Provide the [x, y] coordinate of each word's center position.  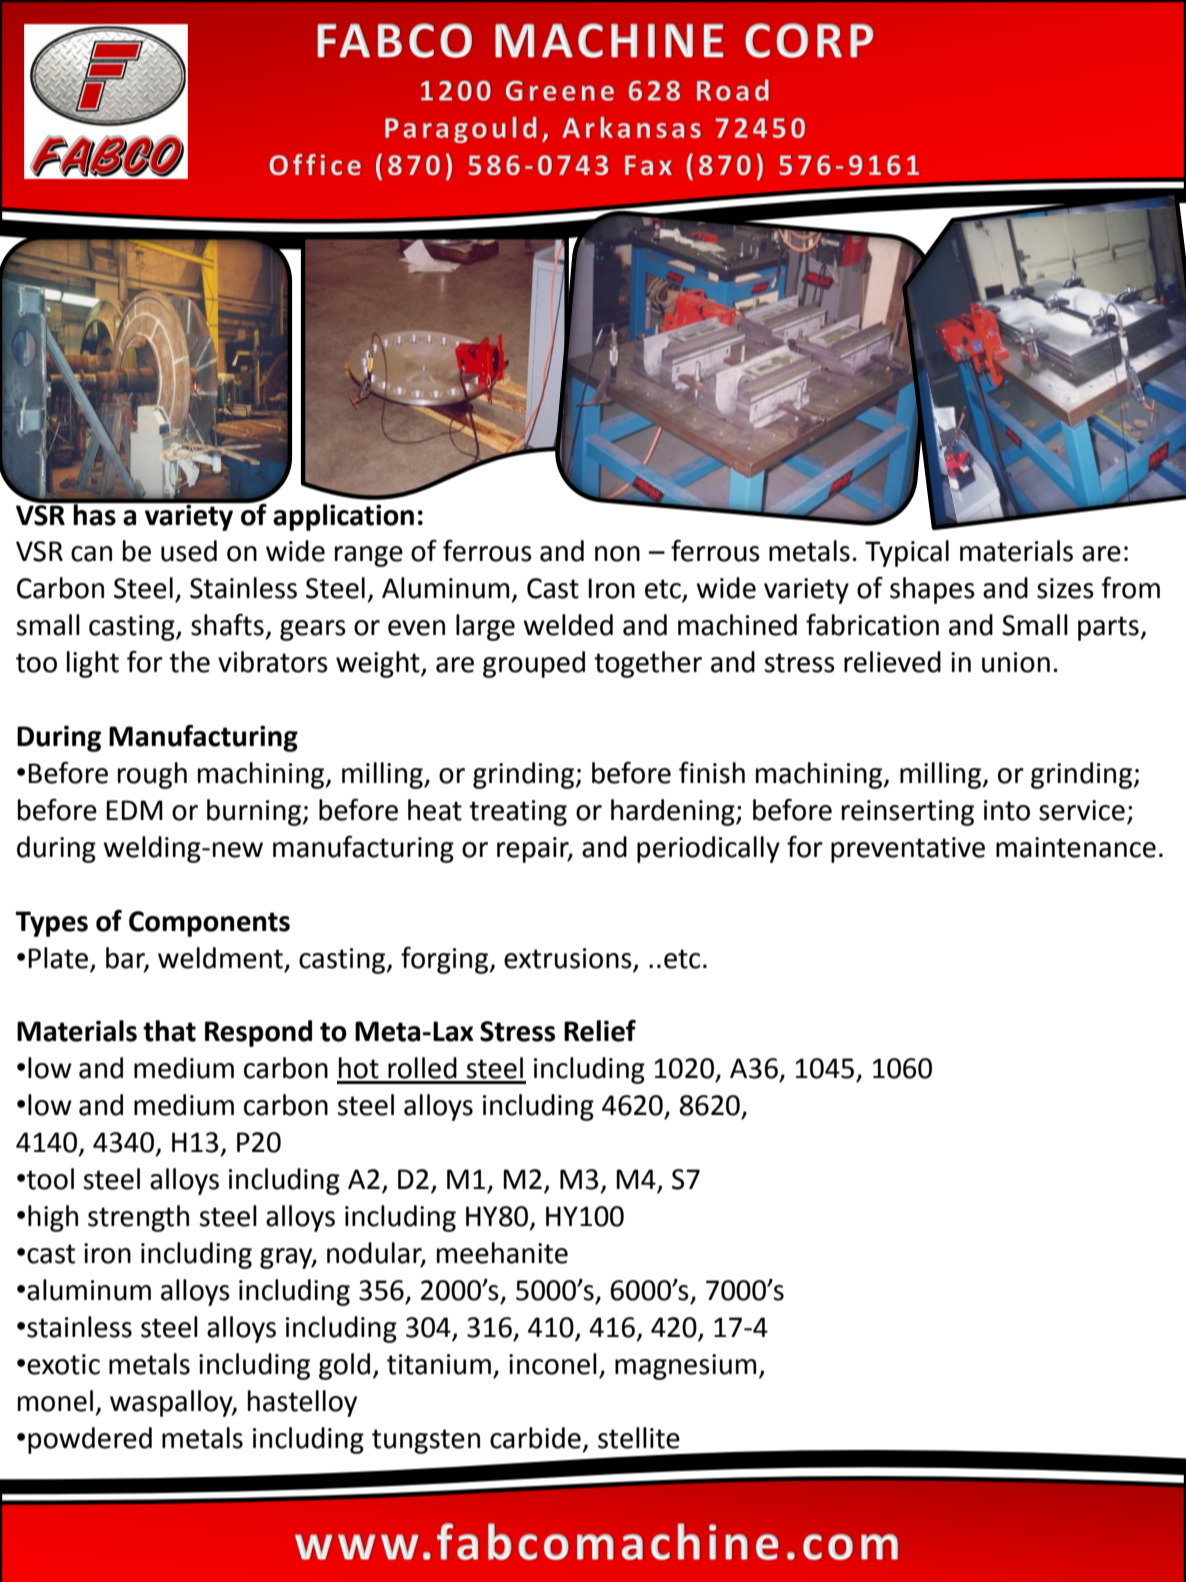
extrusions [568, 958]
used [189, 551]
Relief [600, 1031]
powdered [90, 1440]
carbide [535, 1438]
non [617, 554]
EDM [134, 810]
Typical [907, 553]
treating [518, 813]
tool [50, 1179]
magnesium [686, 1367]
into [1007, 810]
